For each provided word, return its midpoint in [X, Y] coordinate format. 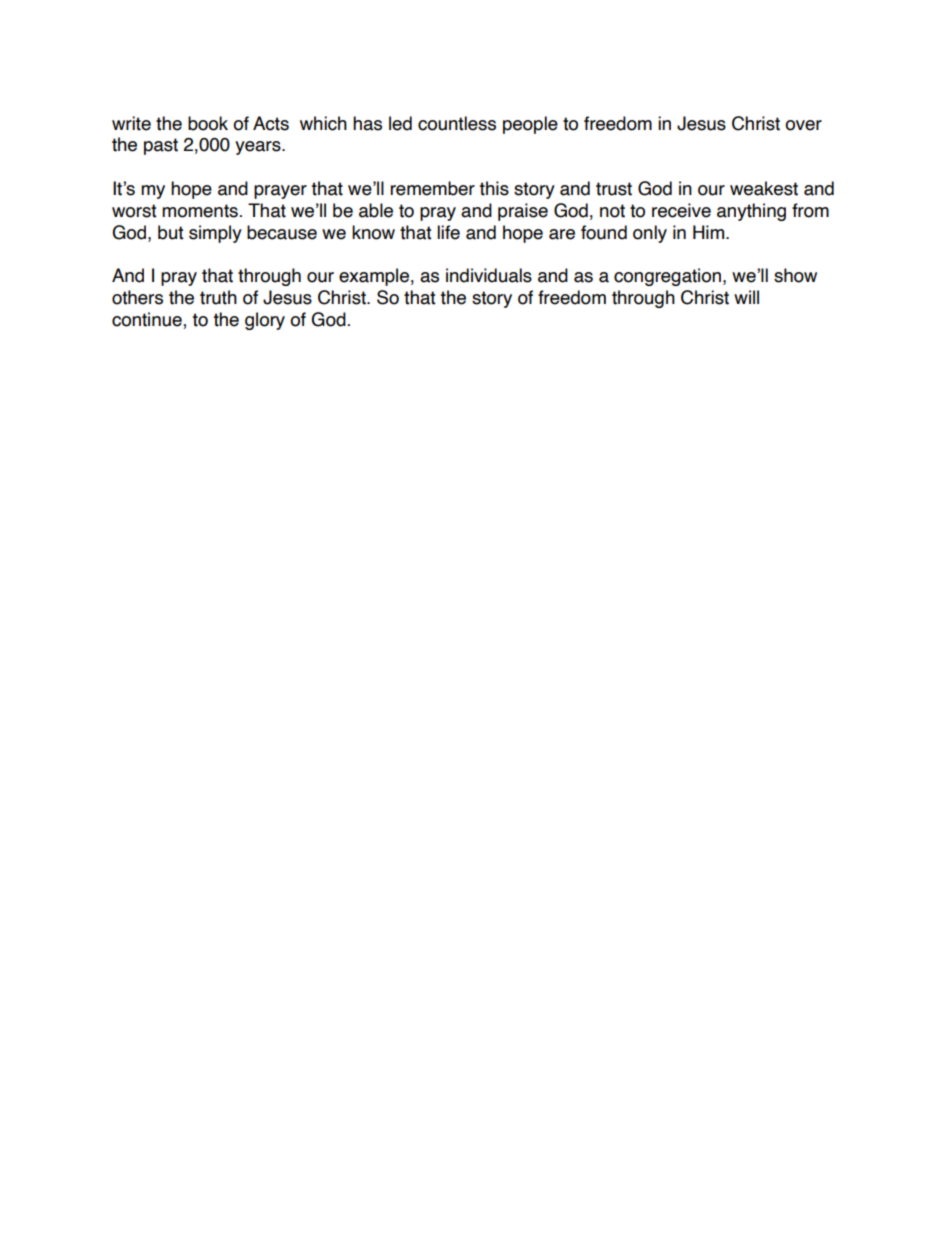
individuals [489, 275]
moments [200, 211]
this [494, 188]
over [803, 125]
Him [710, 232]
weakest [764, 188]
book [208, 123]
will [746, 297]
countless [457, 123]
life [448, 232]
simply [215, 234]
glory [265, 321]
